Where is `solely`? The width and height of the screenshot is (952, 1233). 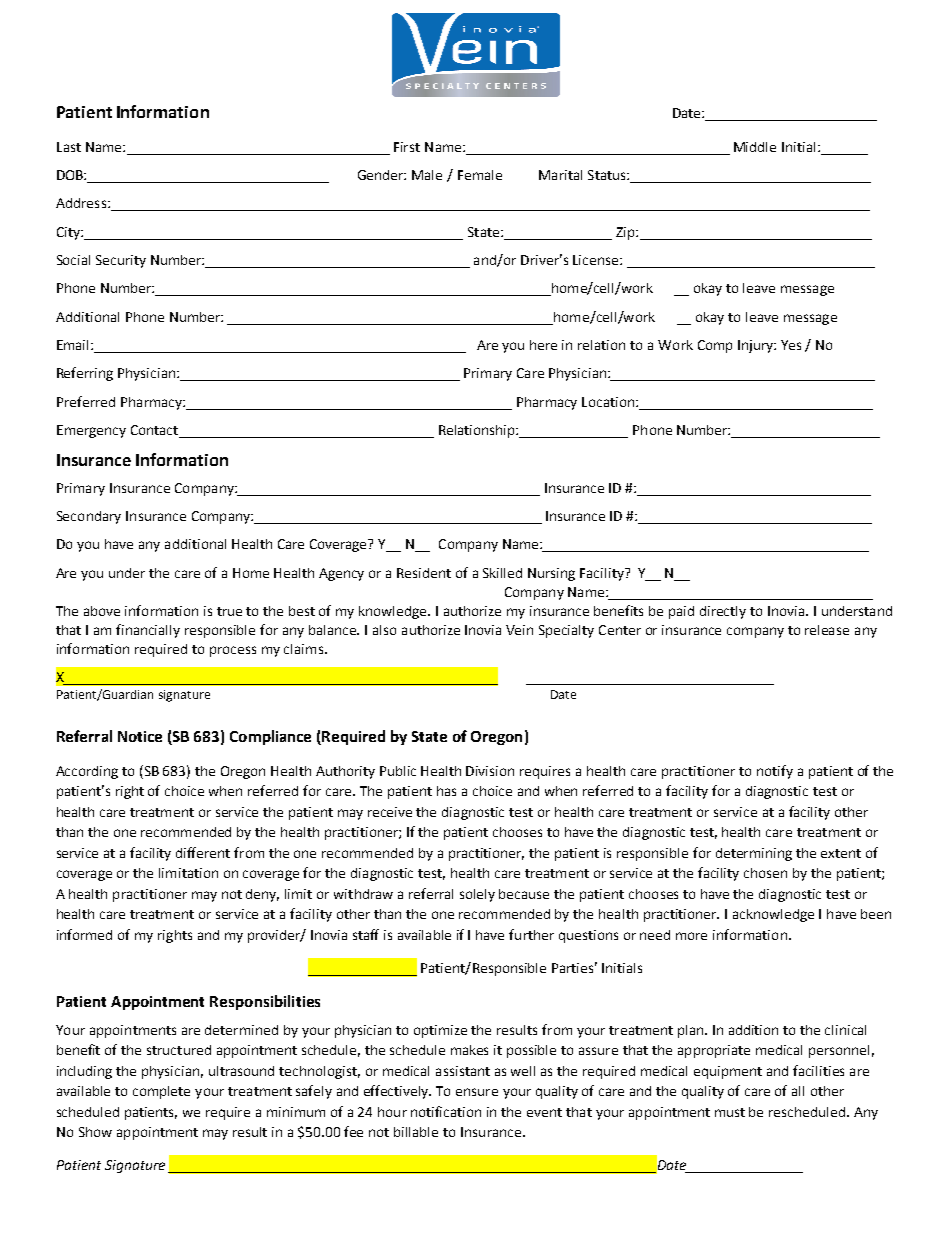
solely is located at coordinates (477, 895).
